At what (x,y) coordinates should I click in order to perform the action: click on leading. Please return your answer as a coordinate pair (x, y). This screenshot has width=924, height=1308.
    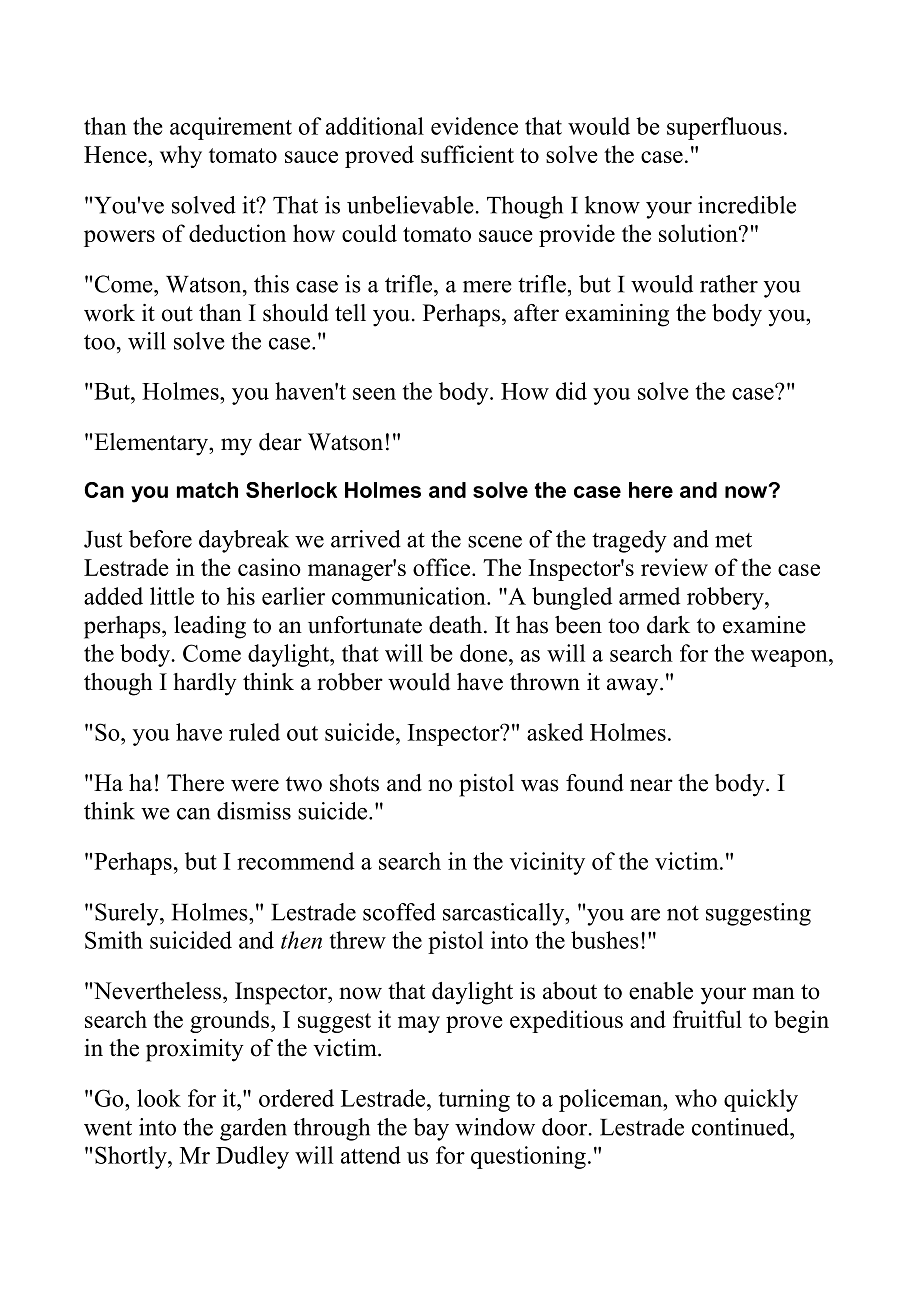
    Looking at the image, I should click on (210, 627).
